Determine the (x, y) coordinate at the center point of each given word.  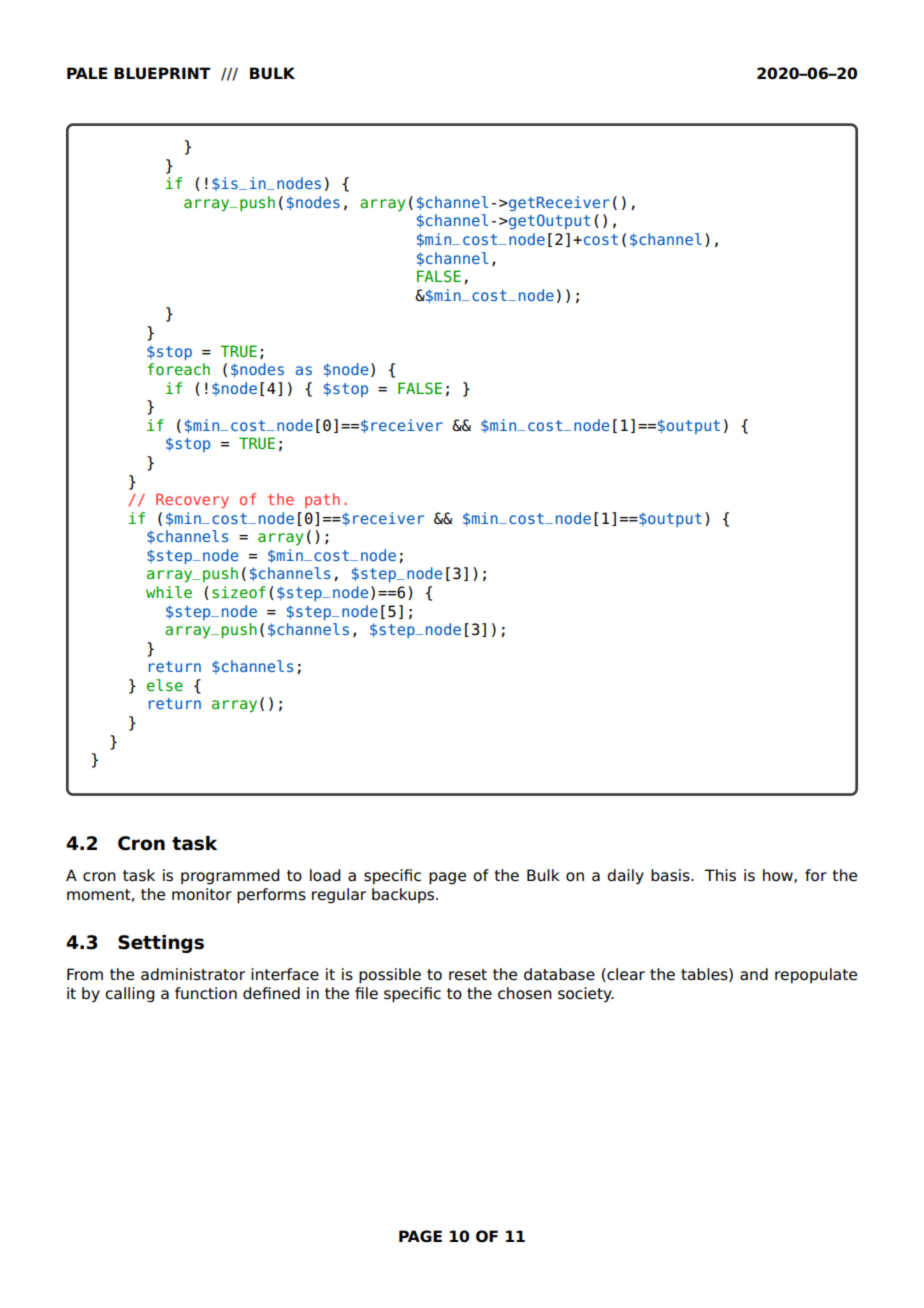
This (720, 875)
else (165, 685)
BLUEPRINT (162, 73)
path (322, 500)
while (169, 592)
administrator (193, 974)
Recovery (192, 501)
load (325, 875)
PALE (87, 73)
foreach (178, 369)
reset (468, 975)
